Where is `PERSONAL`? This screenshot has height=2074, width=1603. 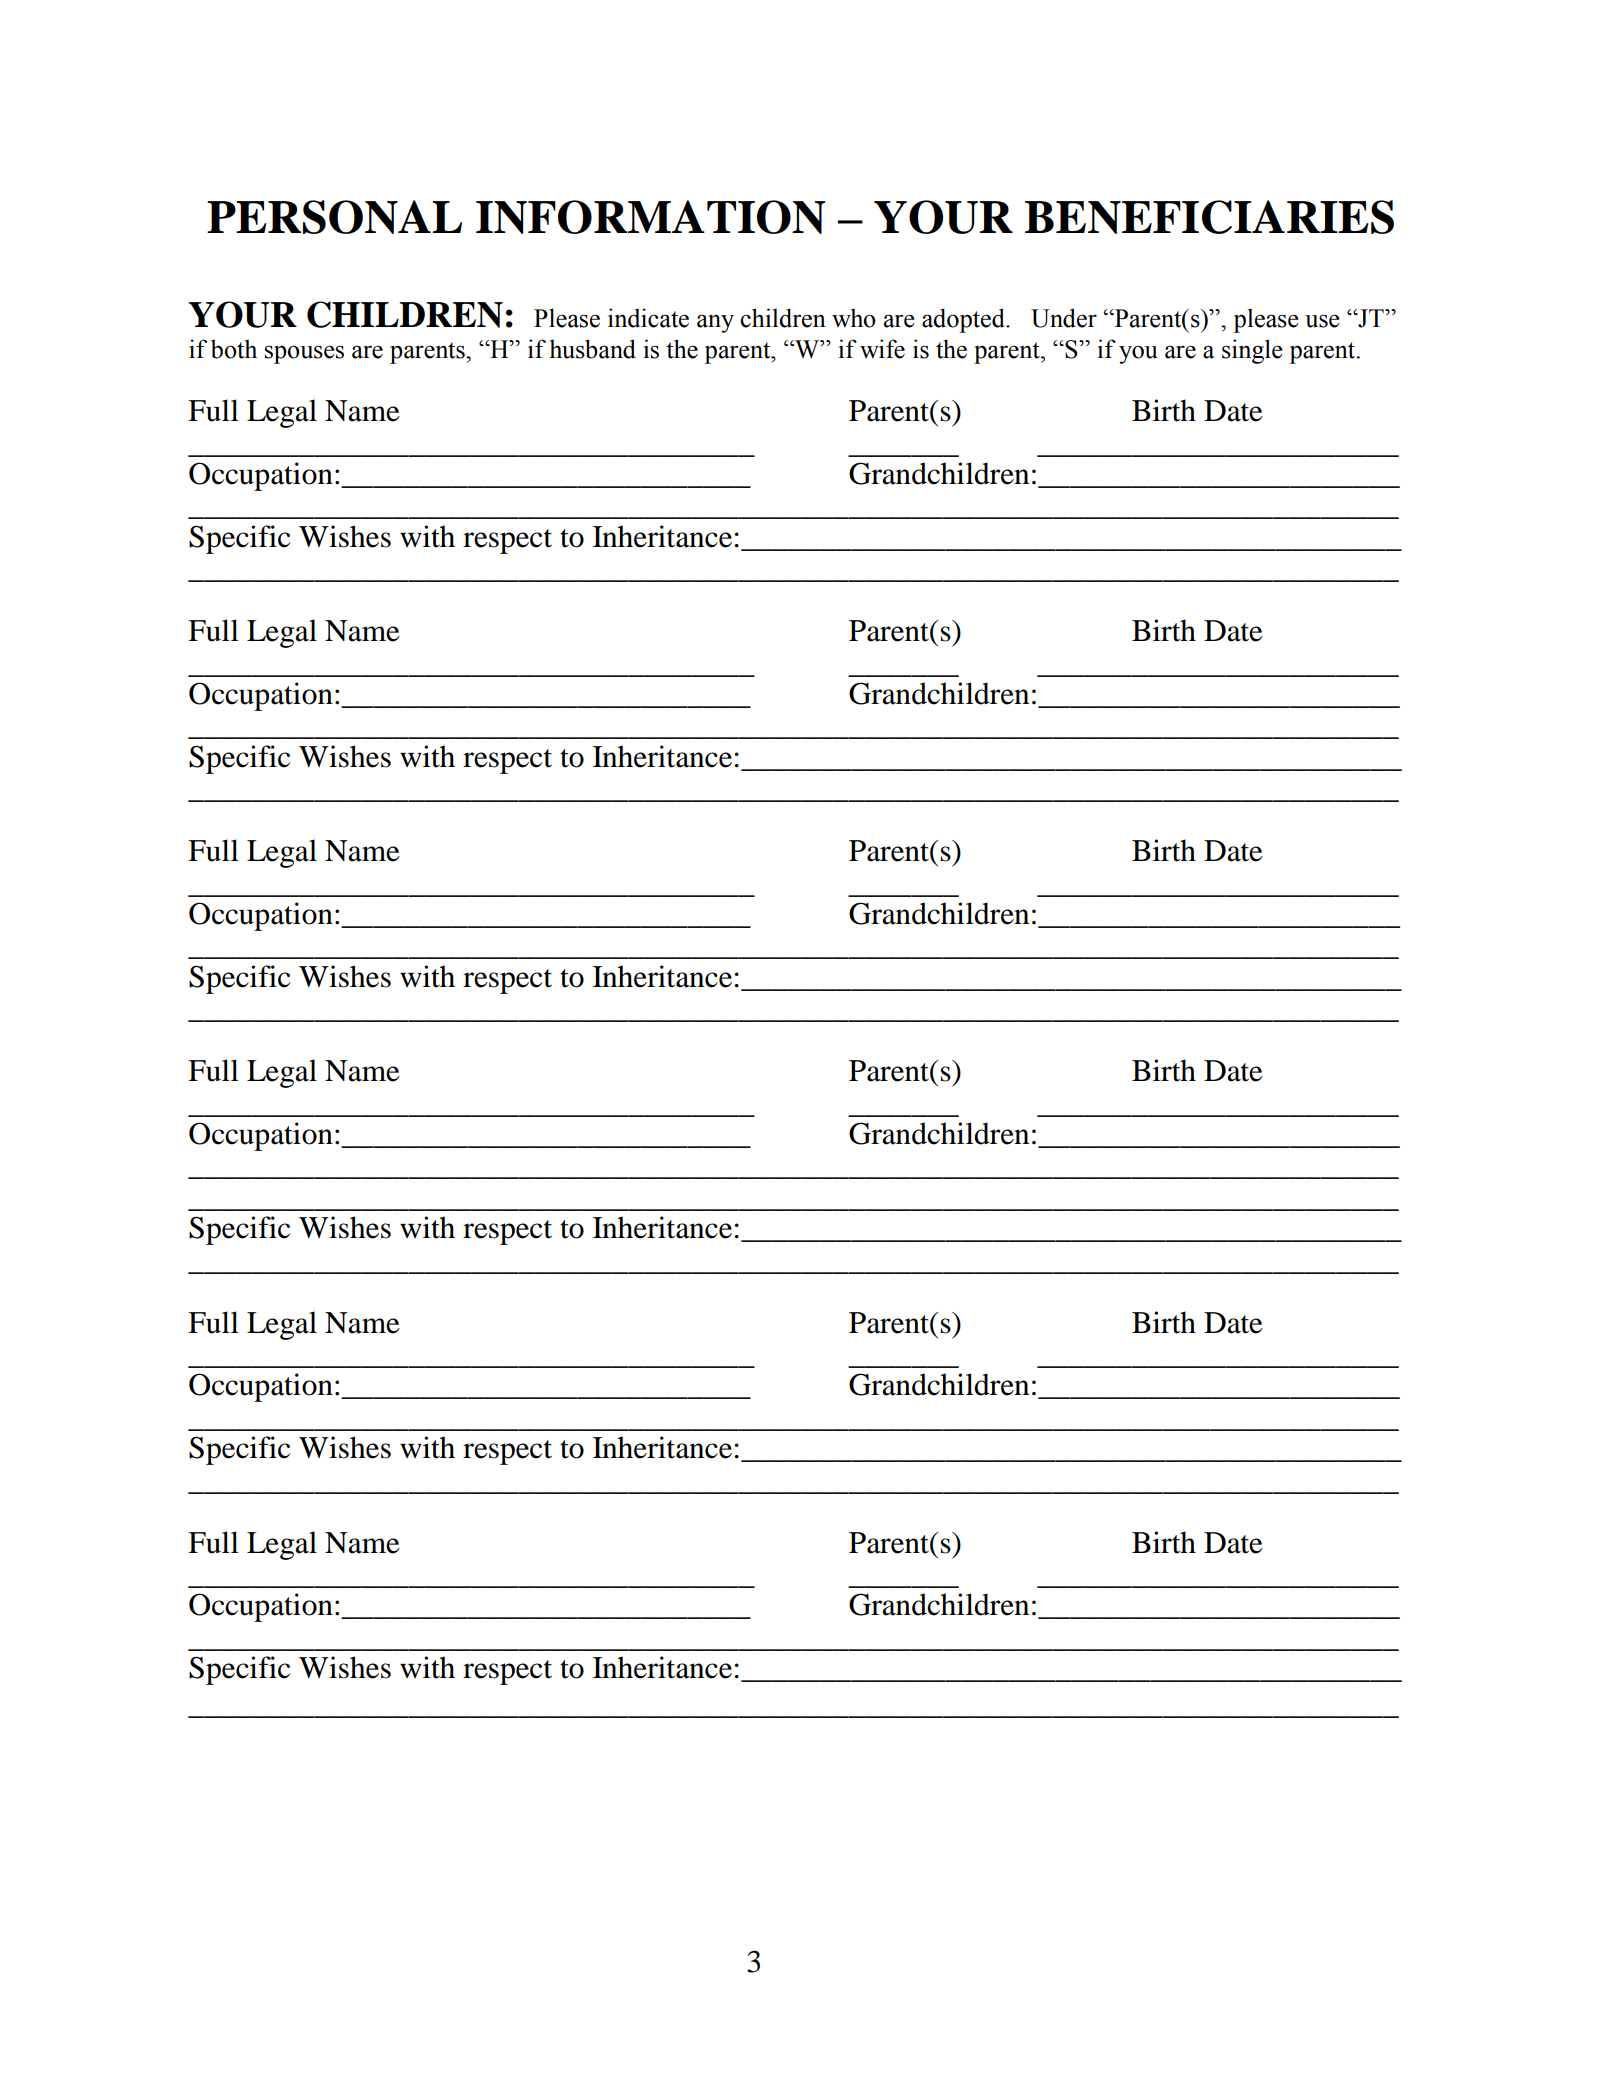 PERSONAL is located at coordinates (334, 217).
